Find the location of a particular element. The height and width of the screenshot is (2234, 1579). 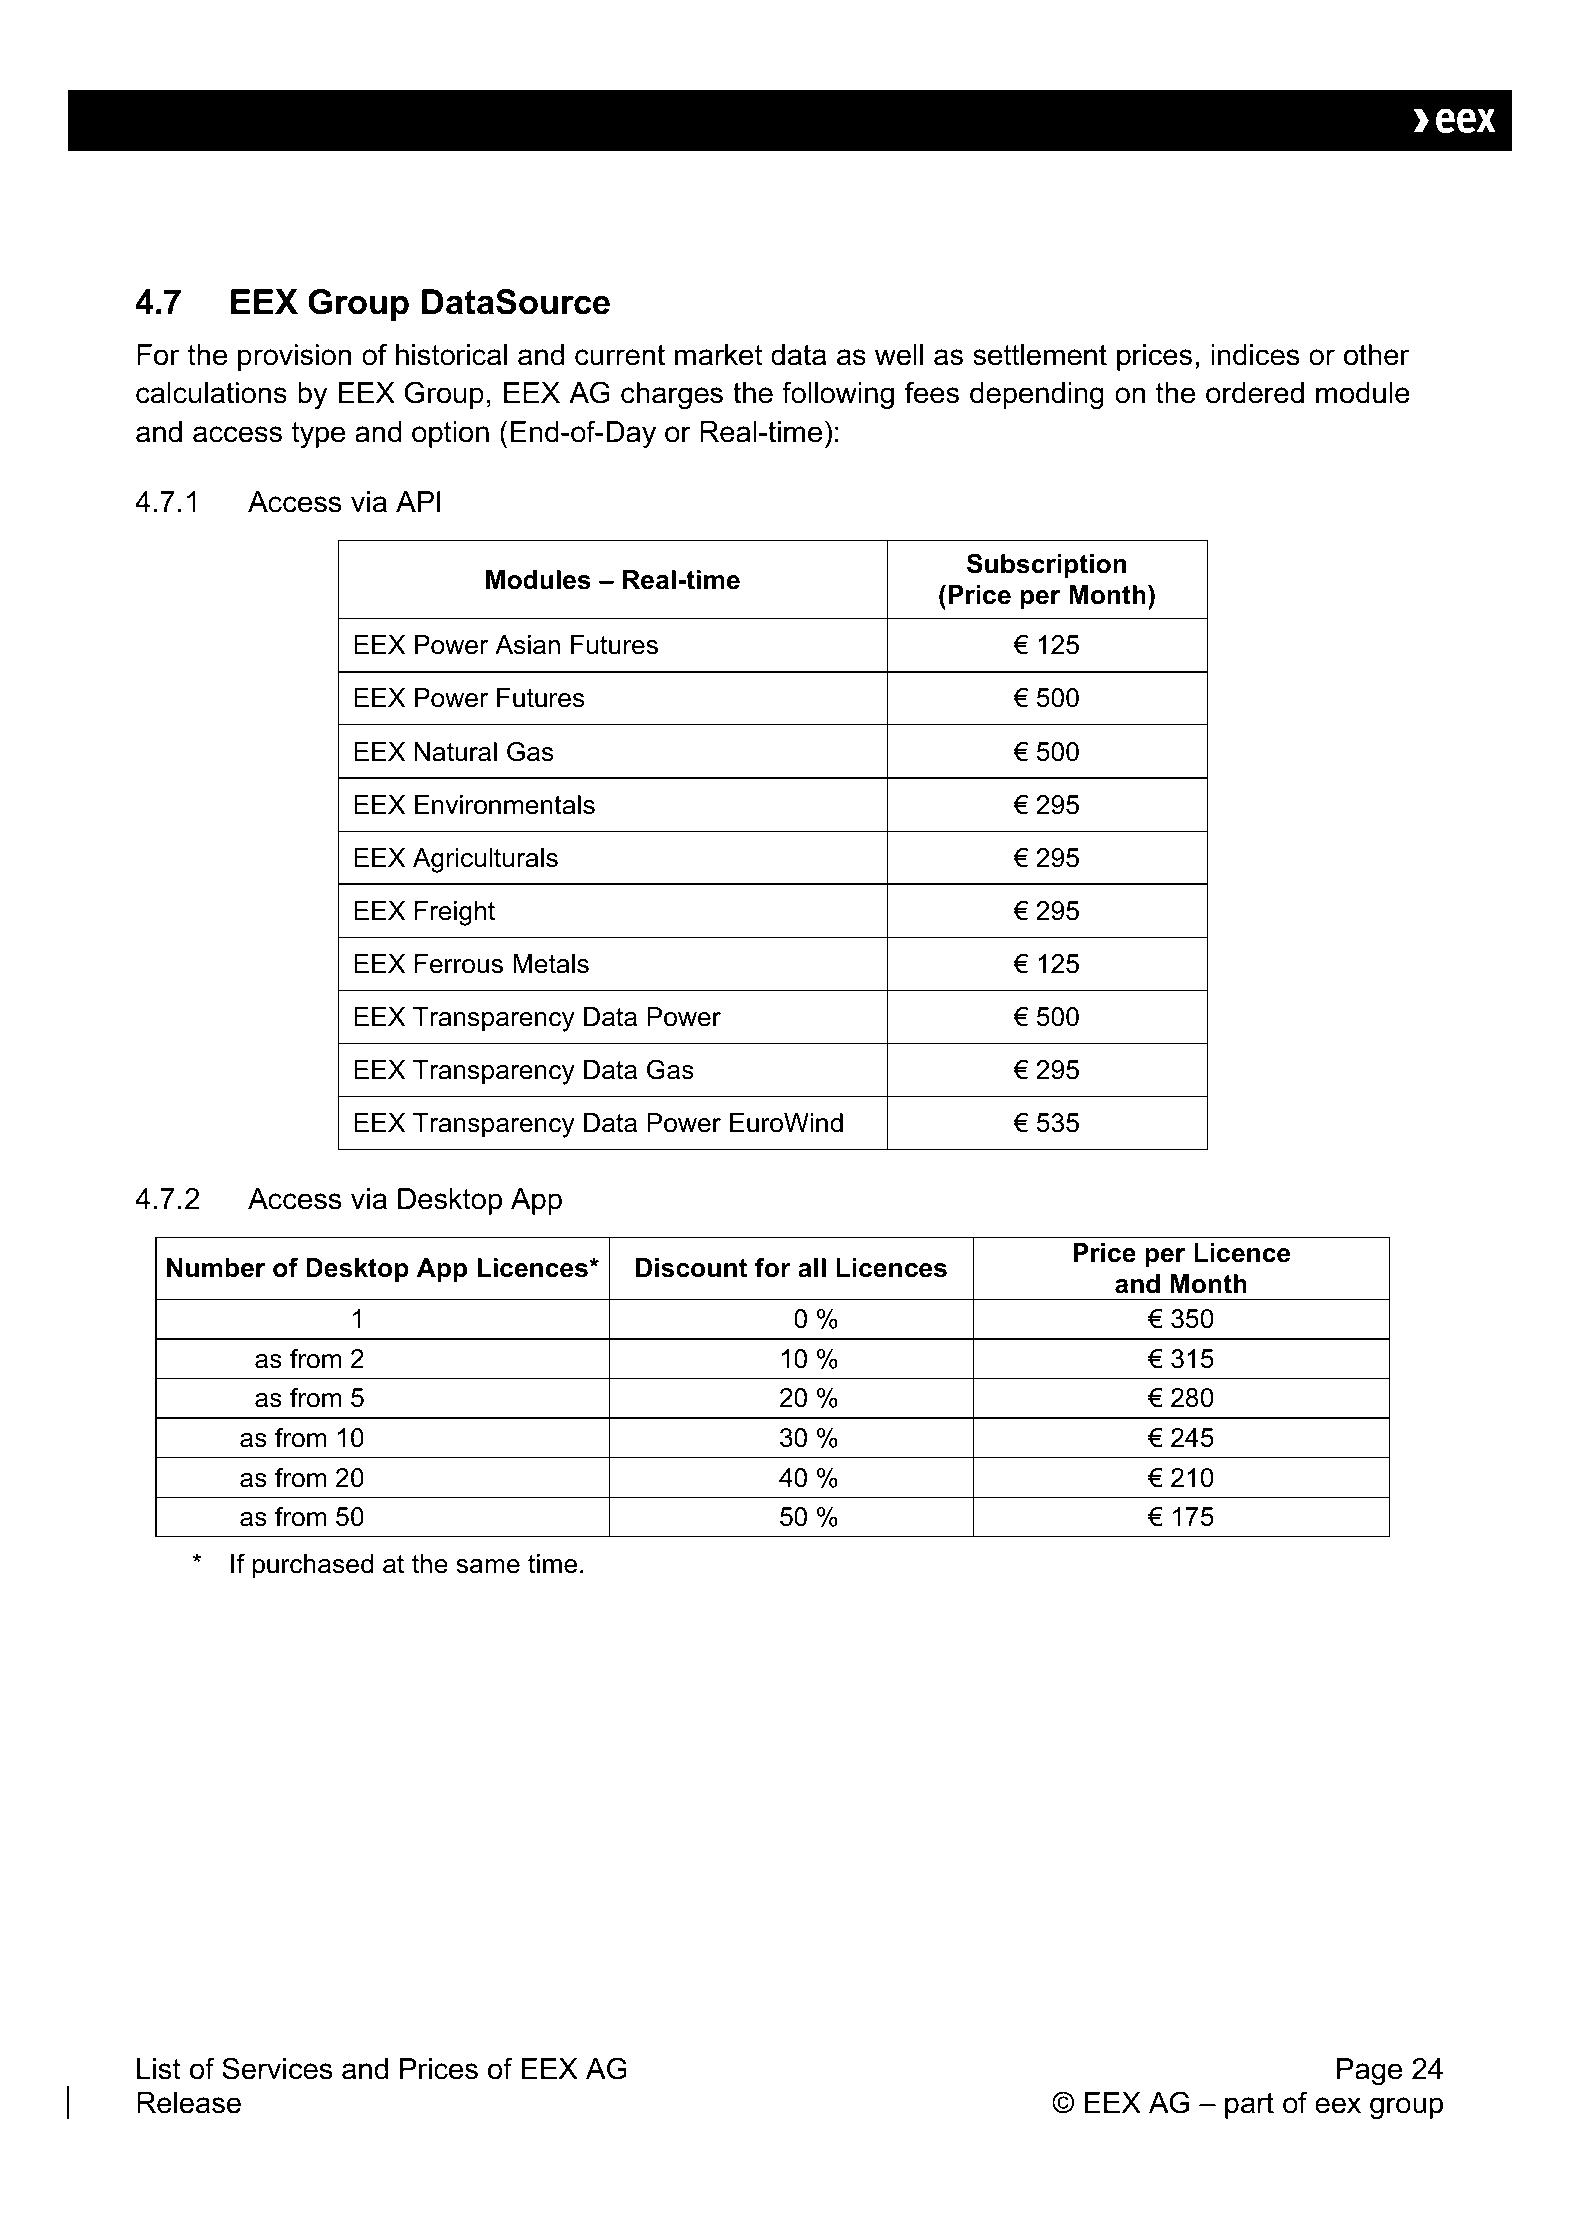

part is located at coordinates (1249, 2105).
